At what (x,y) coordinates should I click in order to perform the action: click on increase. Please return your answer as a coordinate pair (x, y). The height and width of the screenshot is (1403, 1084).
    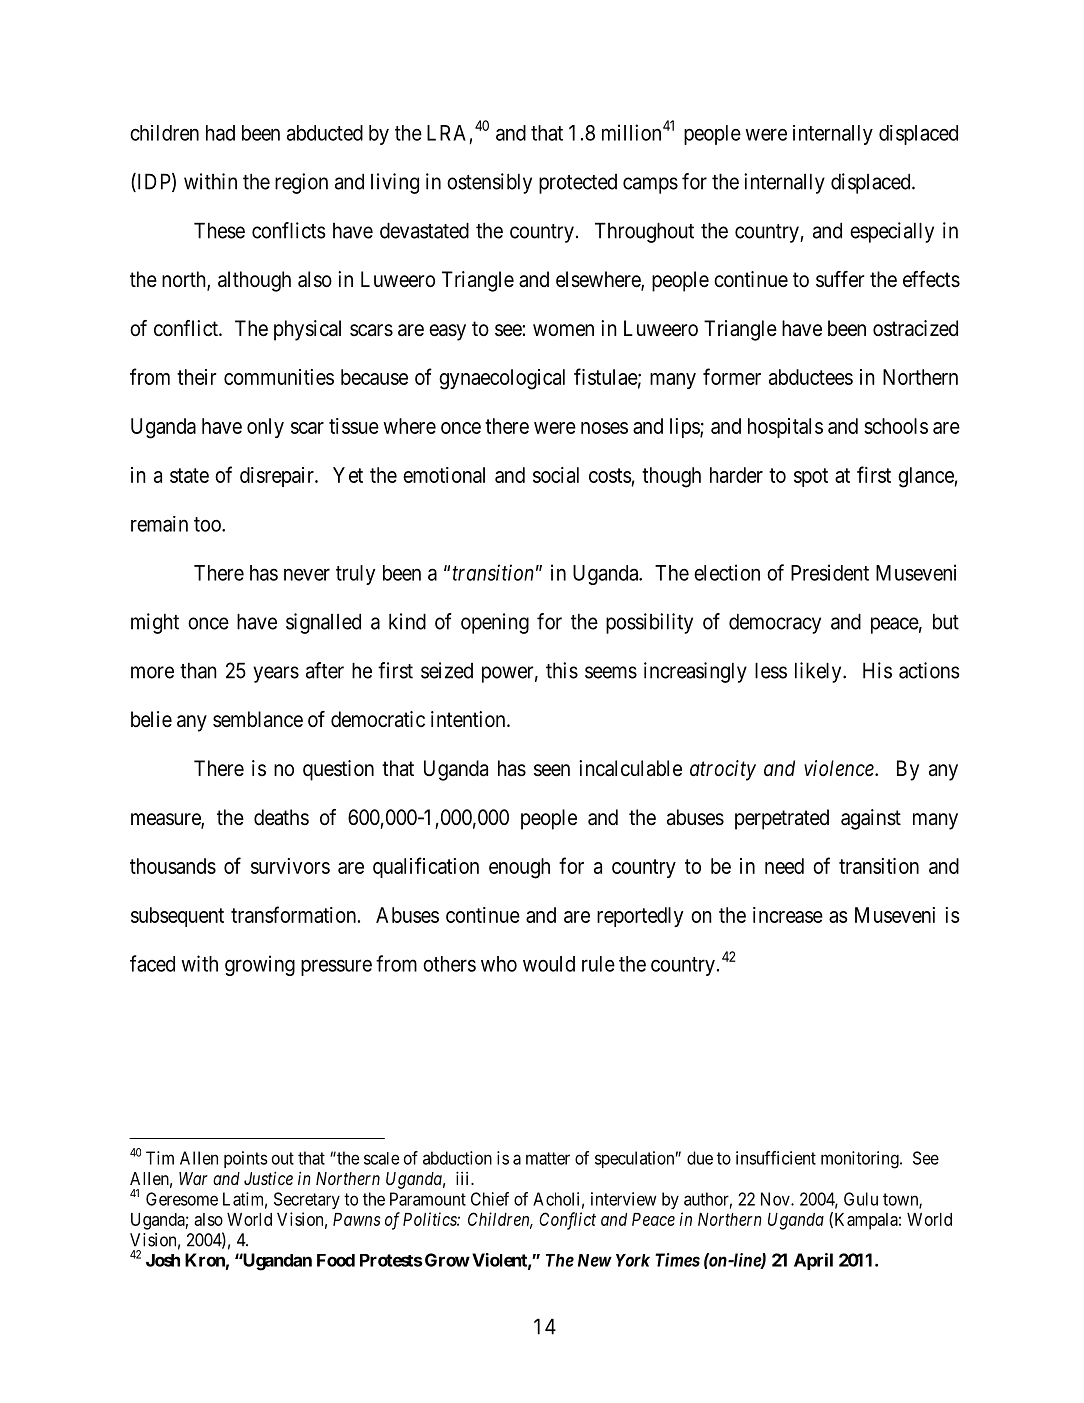
    Looking at the image, I should click on (788, 915).
